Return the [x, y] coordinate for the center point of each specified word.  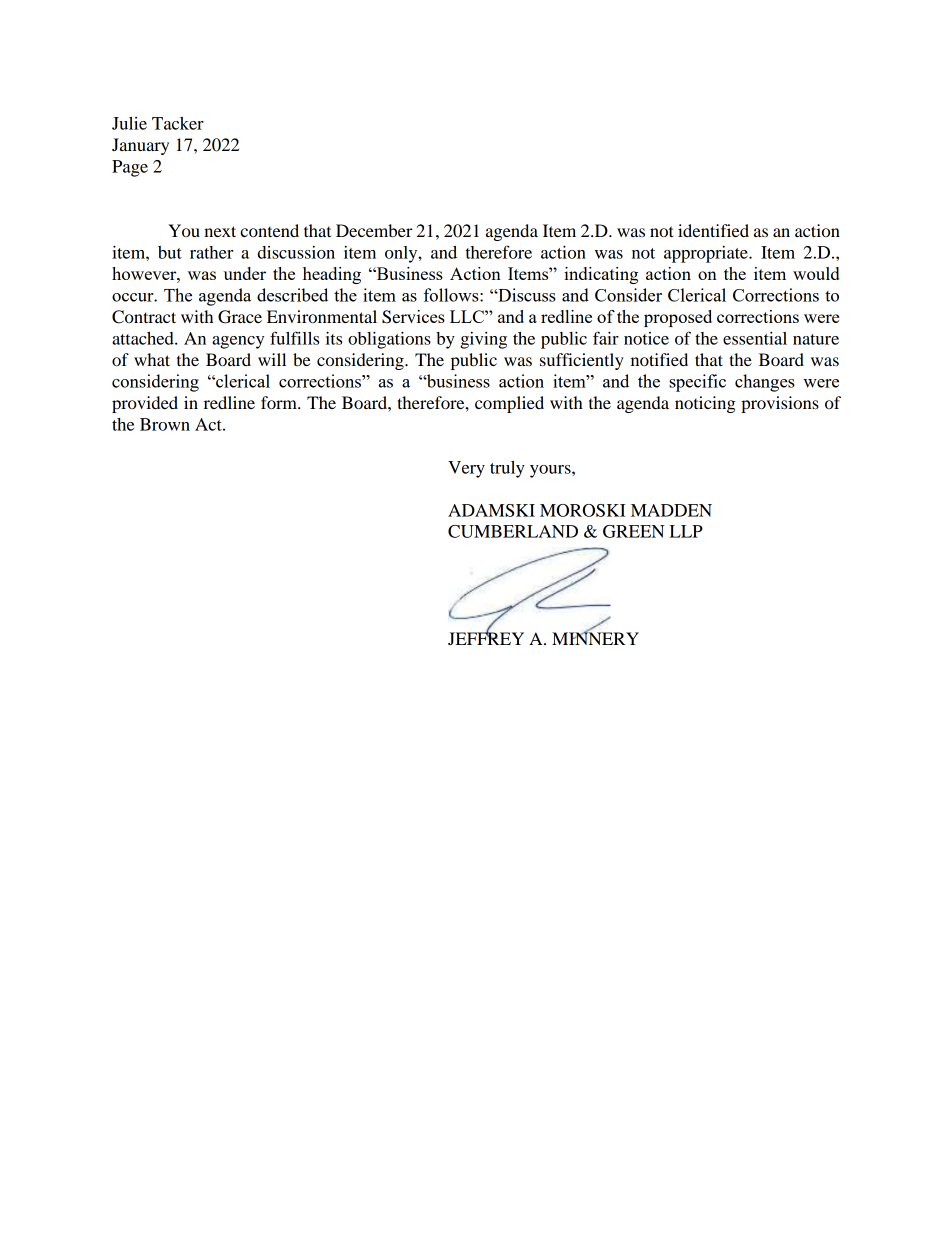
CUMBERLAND [513, 531]
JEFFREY [486, 637]
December [374, 230]
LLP [686, 531]
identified [713, 230]
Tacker [178, 123]
